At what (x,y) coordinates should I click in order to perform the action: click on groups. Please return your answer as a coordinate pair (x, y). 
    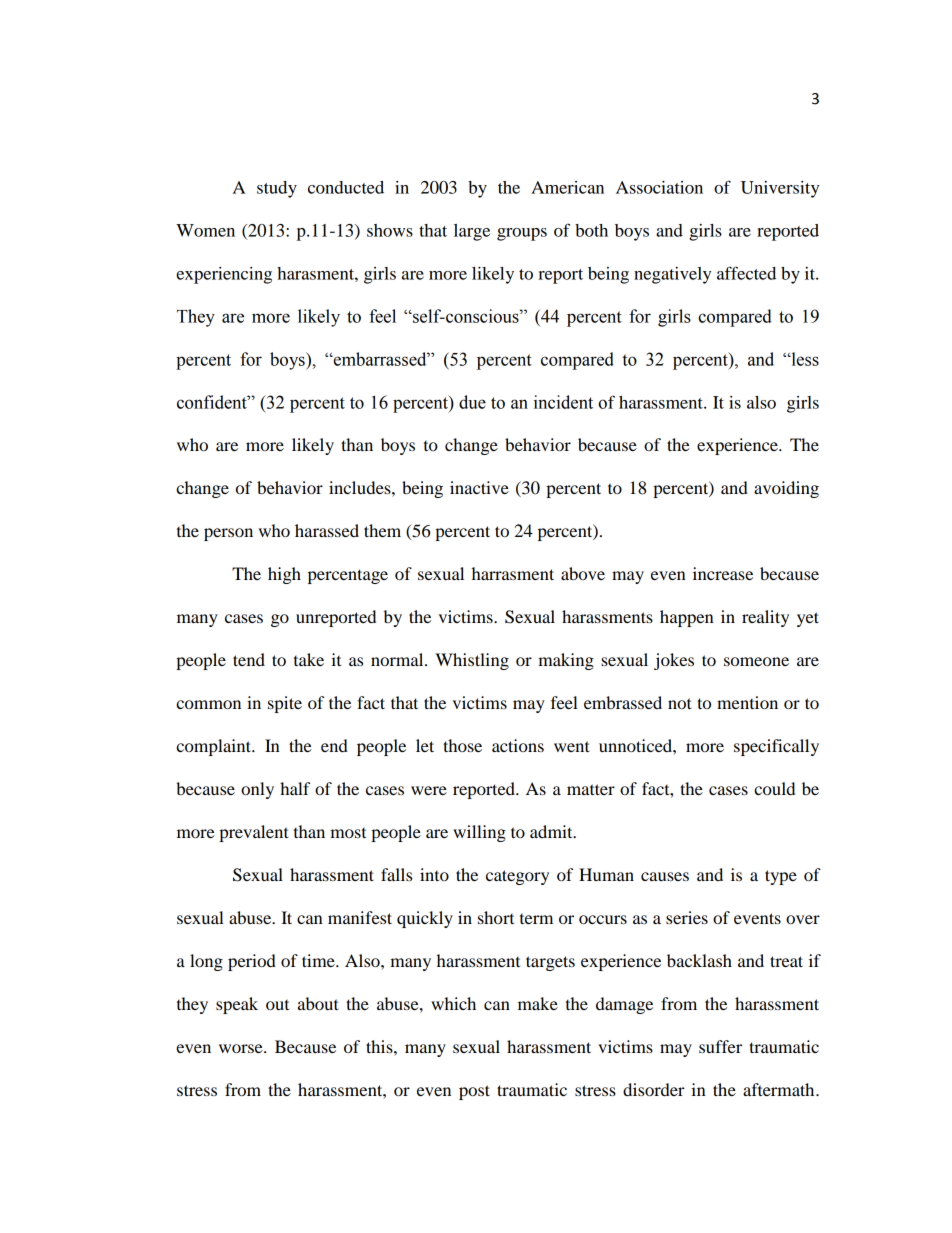
    Looking at the image, I should click on (522, 234).
